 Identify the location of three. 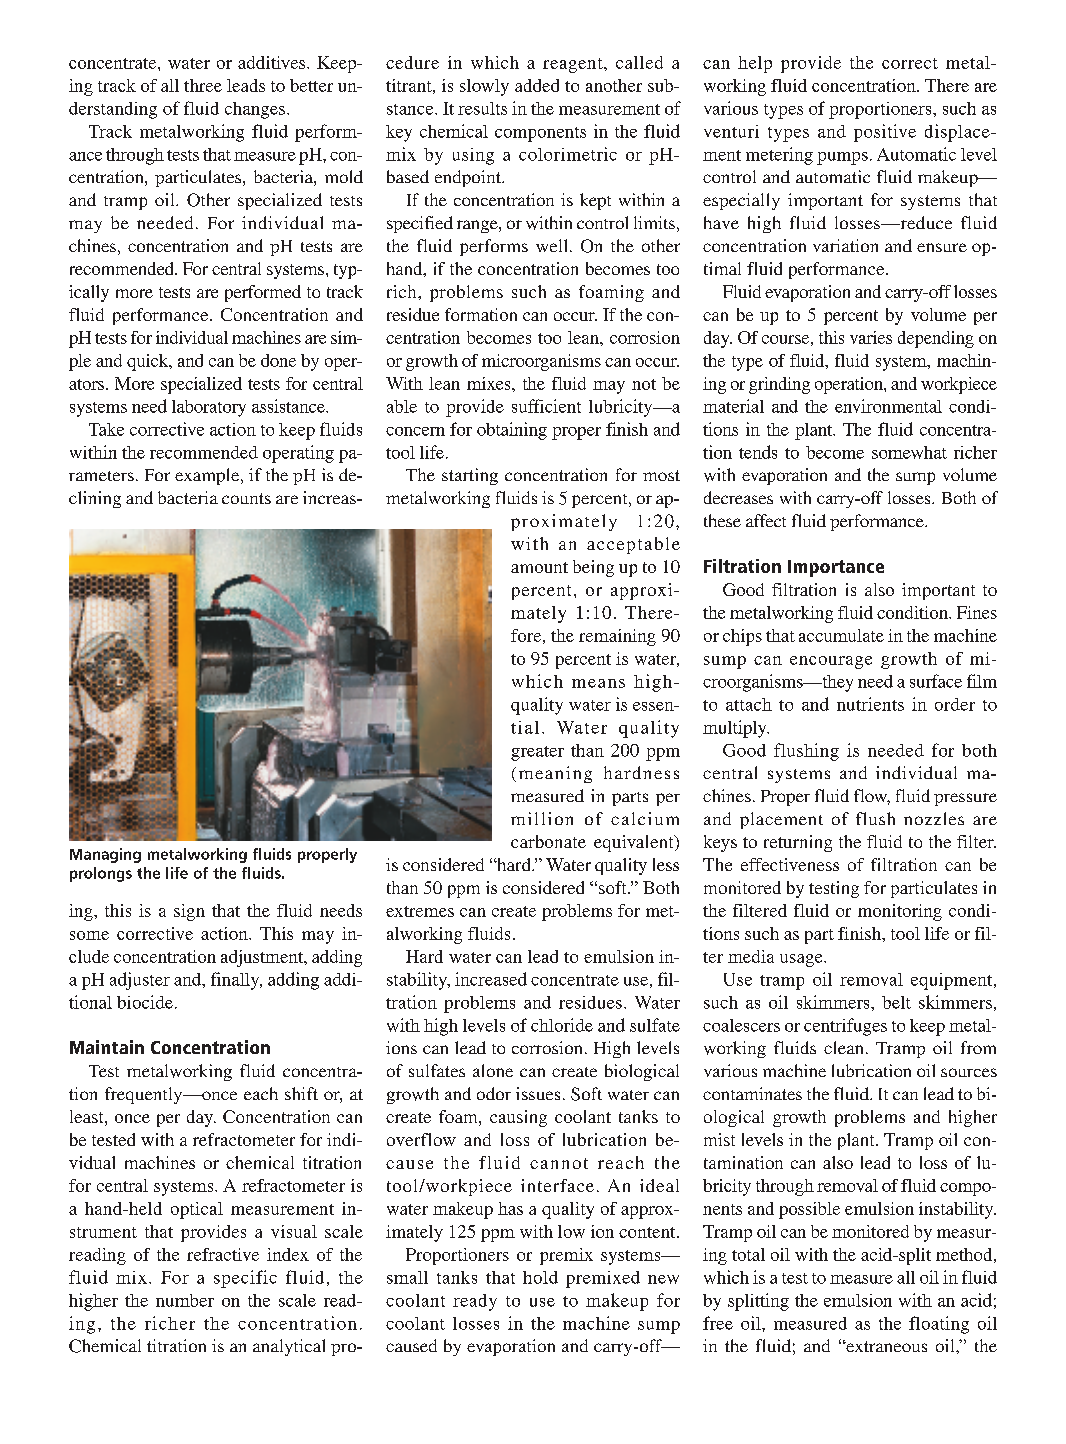
(203, 85).
